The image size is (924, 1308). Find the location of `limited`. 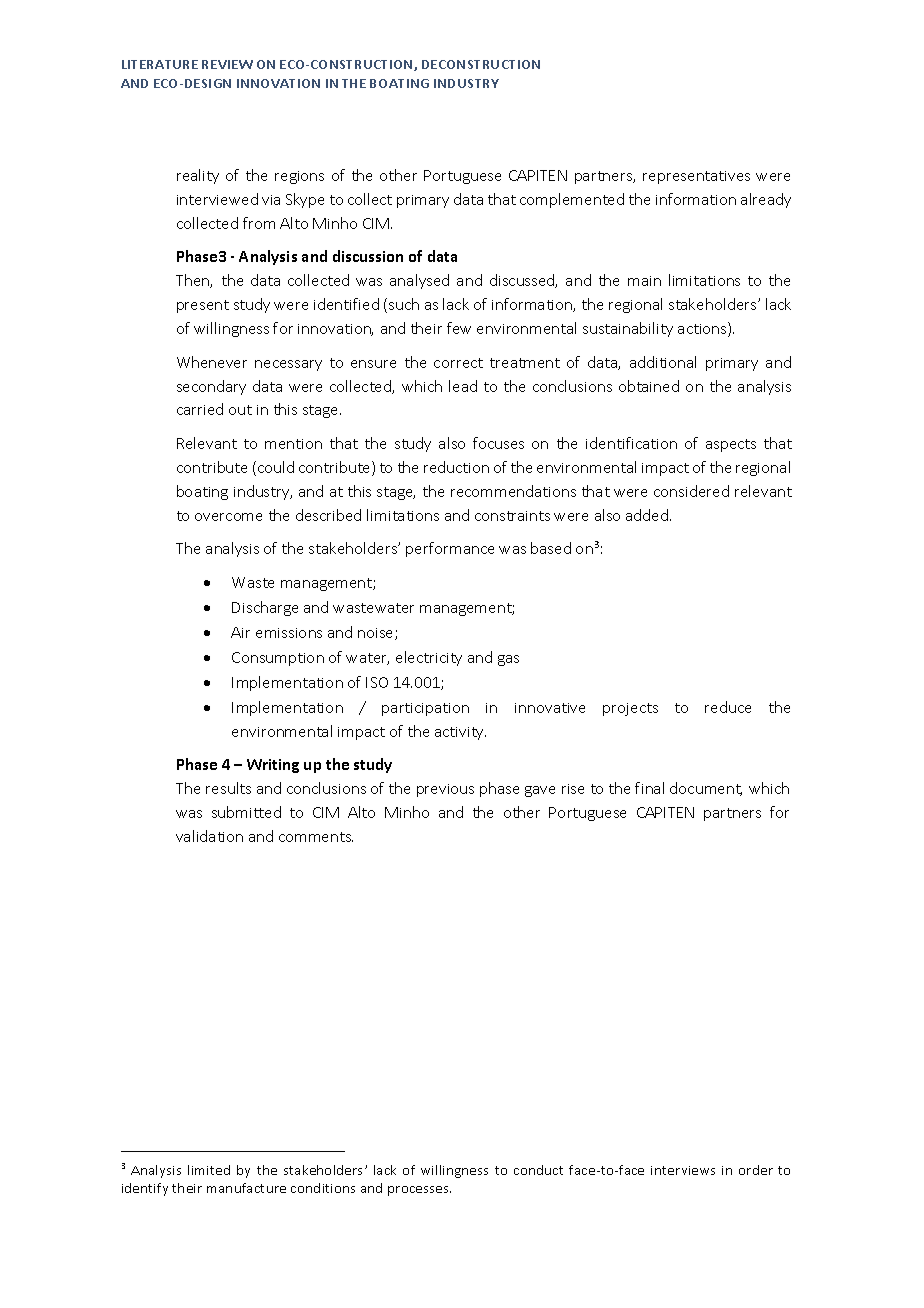

limited is located at coordinates (209, 1170).
